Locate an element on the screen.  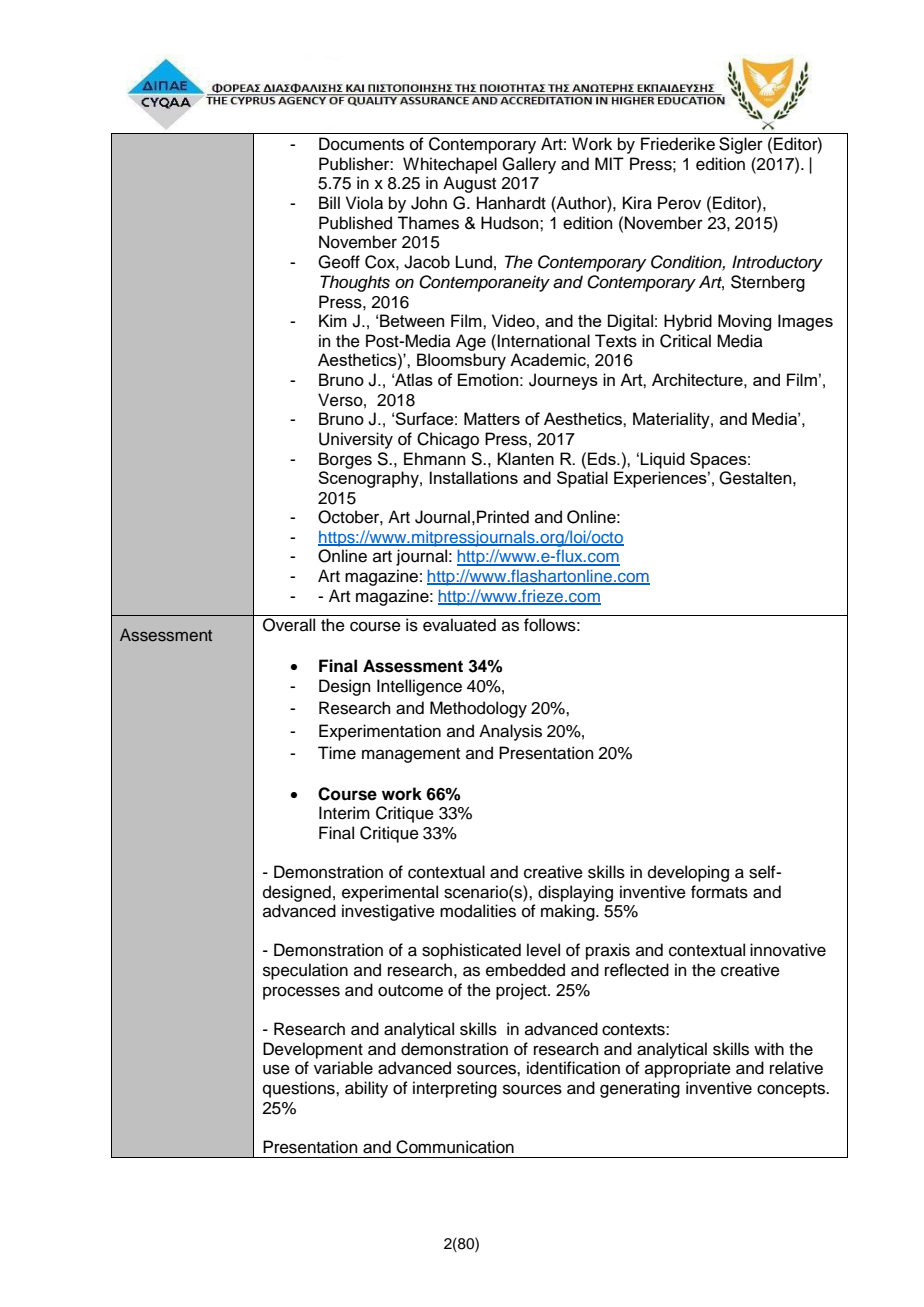
Gallery is located at coordinates (529, 165).
